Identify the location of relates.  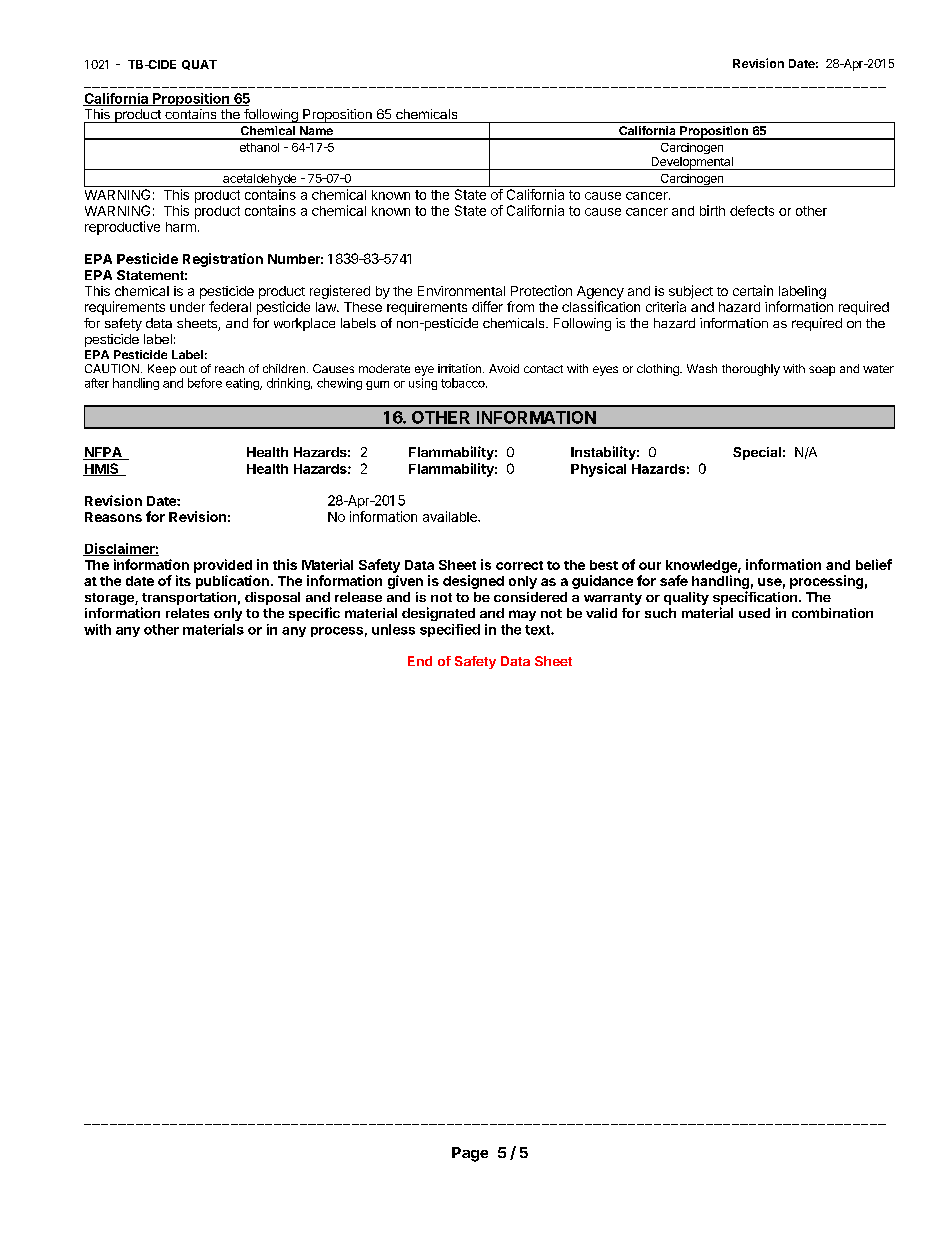
(187, 613).
